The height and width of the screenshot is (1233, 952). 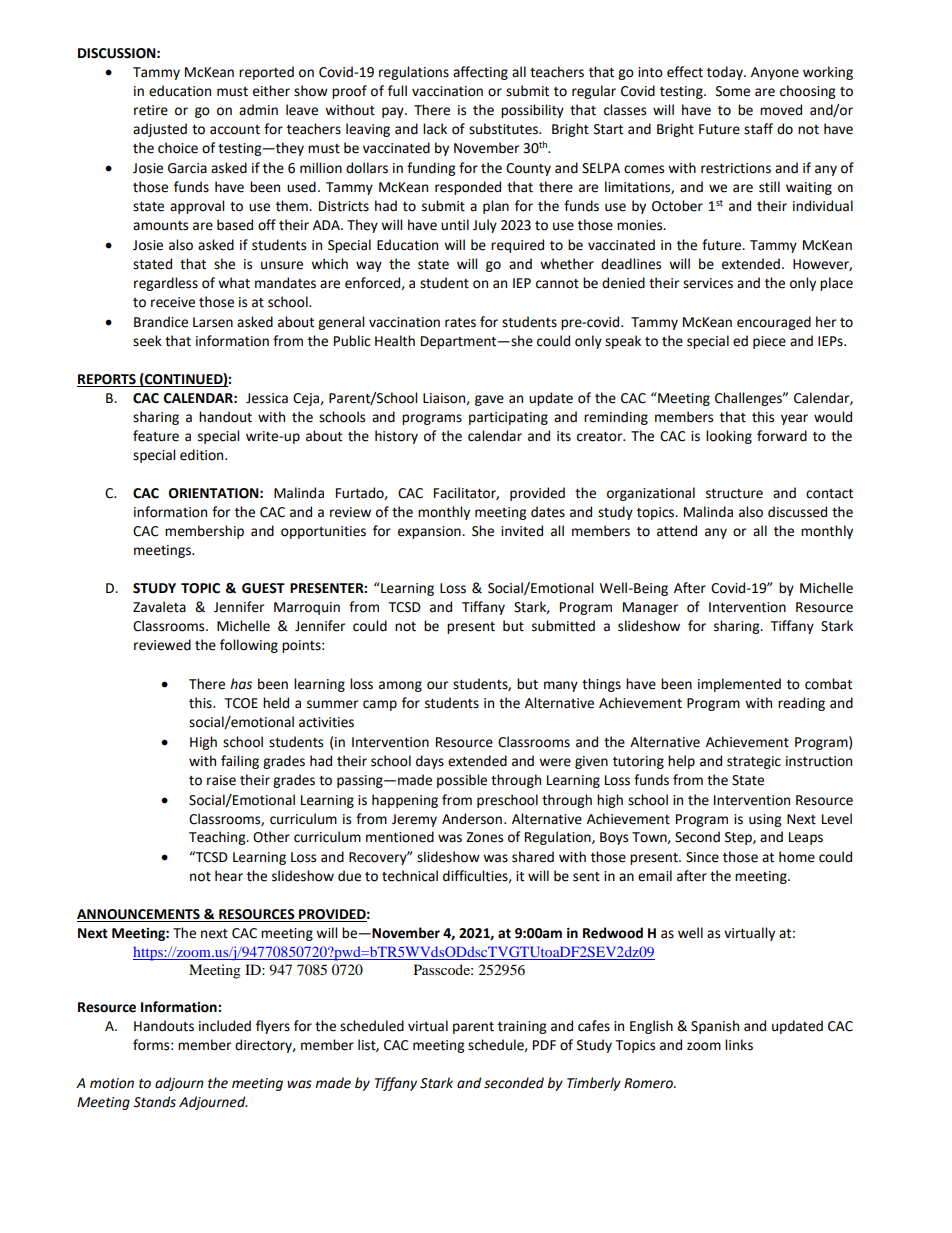 I want to click on Manager, so click(x=650, y=608).
